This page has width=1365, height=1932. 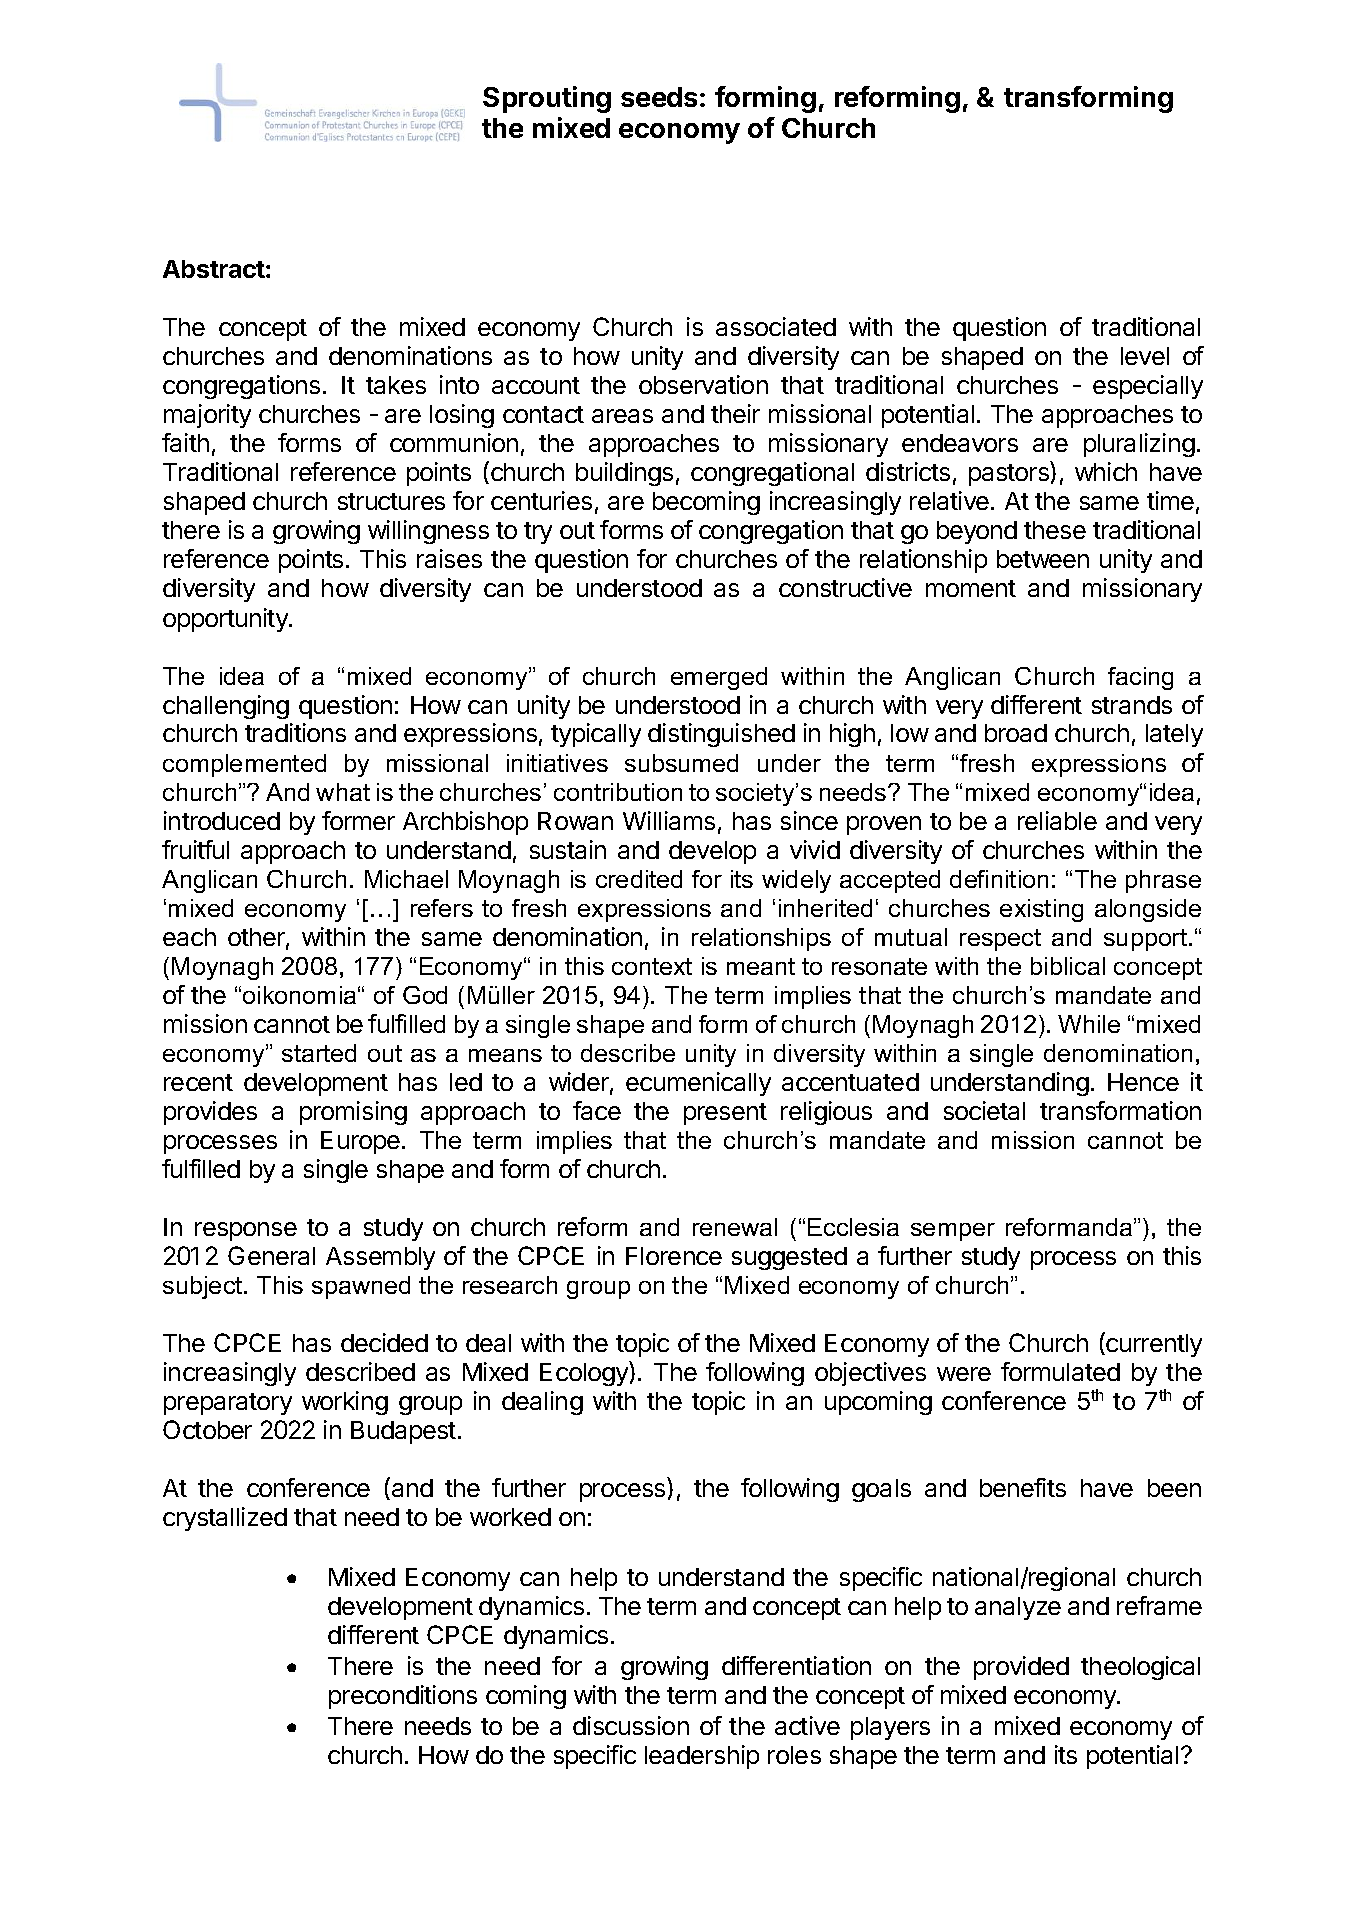 I want to click on societal, so click(x=984, y=1110).
